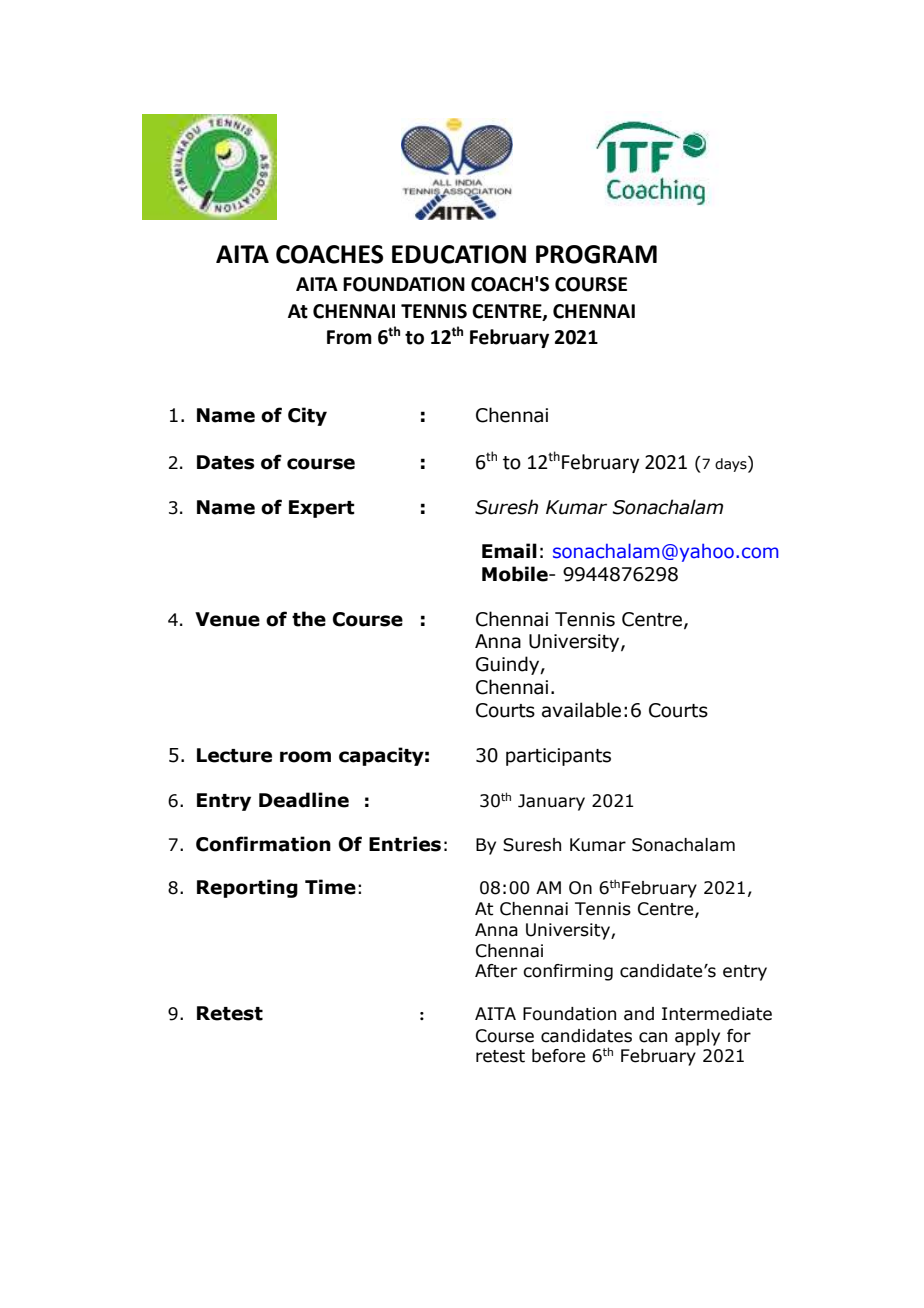 The image size is (924, 1308). What do you see at coordinates (247, 888) in the screenshot?
I see `Reporting` at bounding box center [247, 888].
